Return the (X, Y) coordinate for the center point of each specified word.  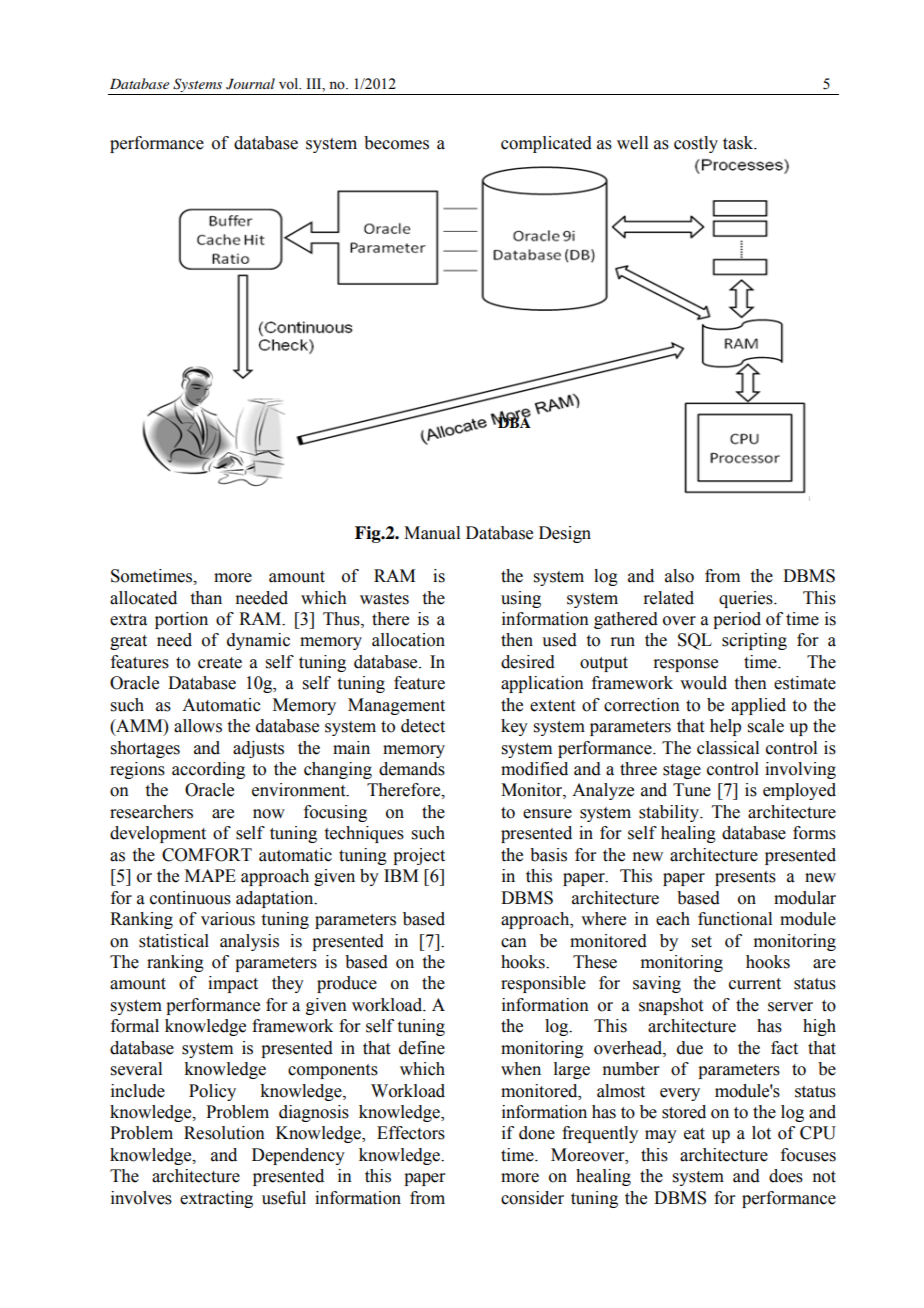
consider (532, 1198)
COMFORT (207, 855)
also (679, 576)
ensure (547, 814)
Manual (432, 533)
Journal (250, 84)
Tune (692, 790)
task (739, 143)
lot (761, 1133)
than (206, 598)
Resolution (224, 1133)
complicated (546, 144)
